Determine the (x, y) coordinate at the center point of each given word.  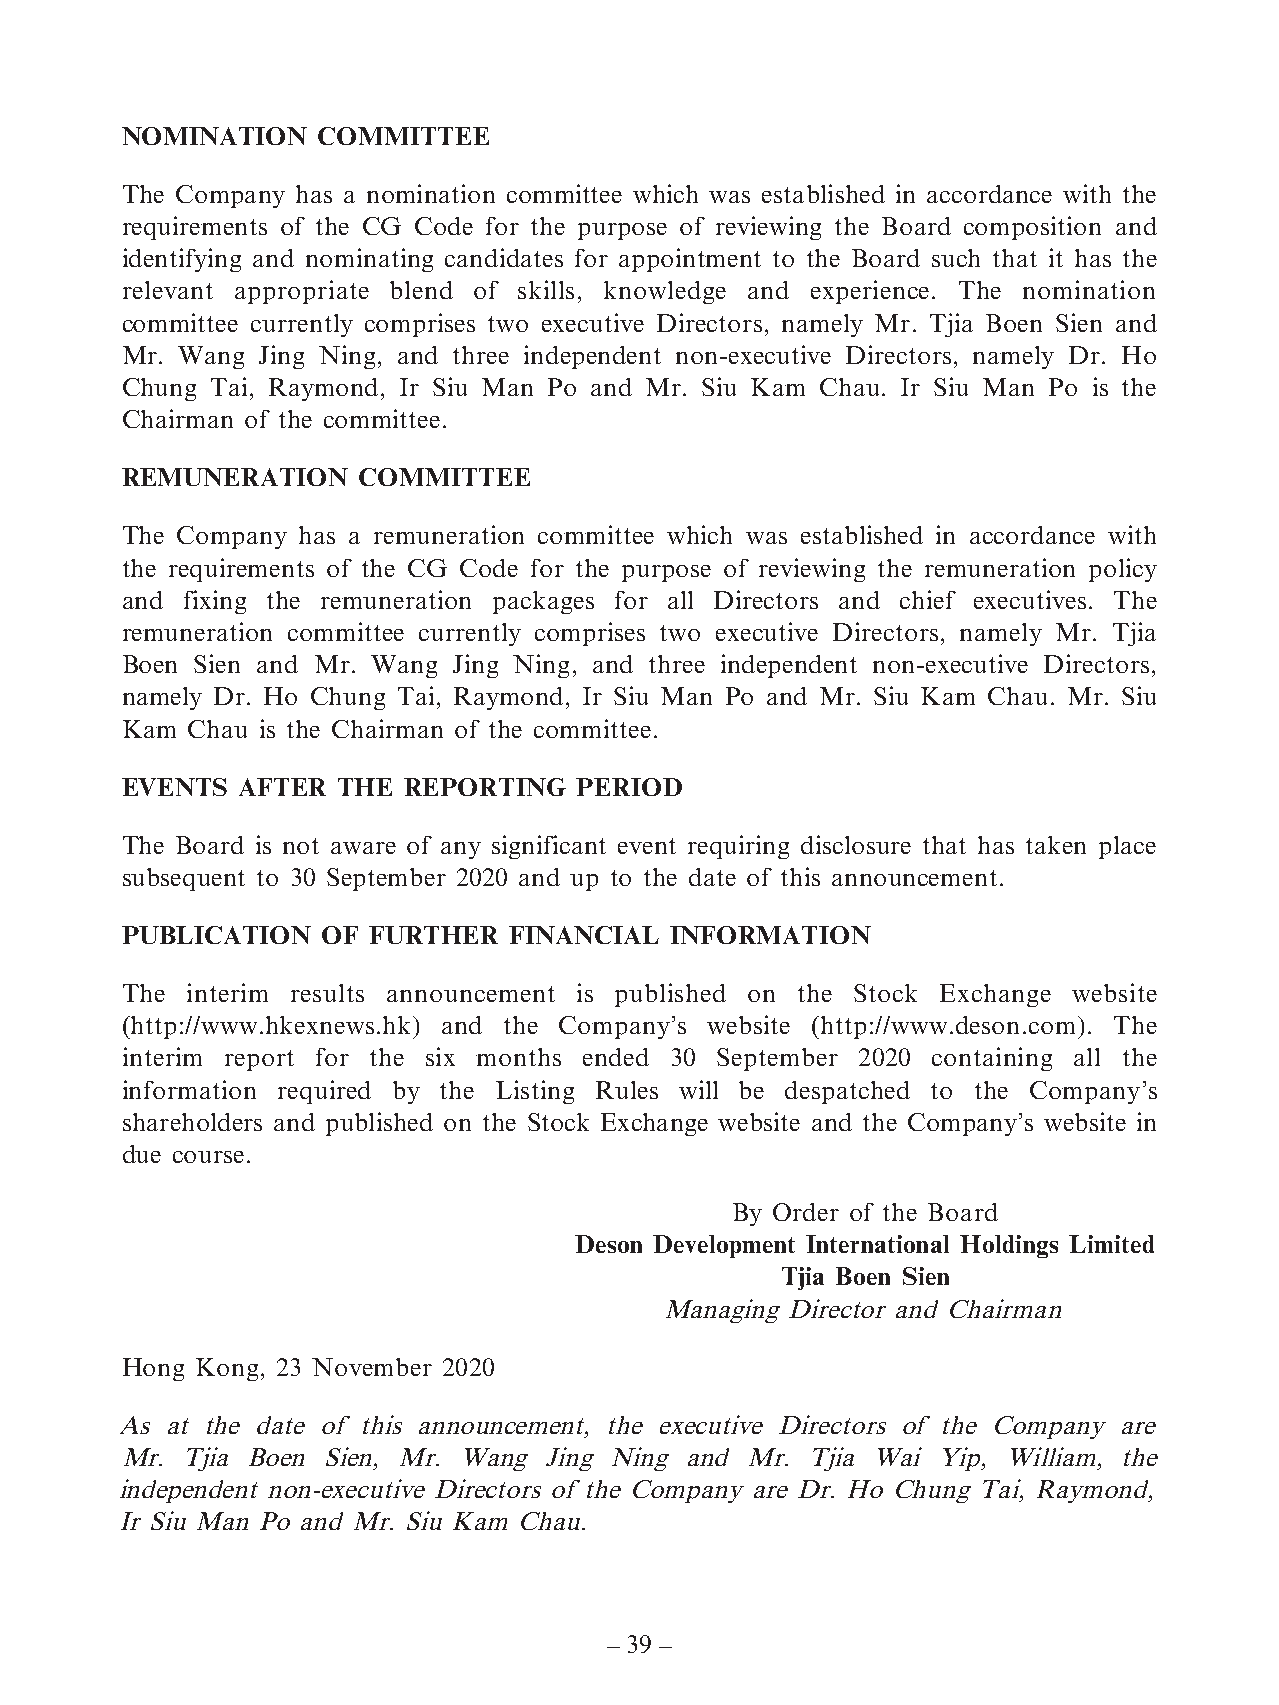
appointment (690, 260)
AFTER (282, 787)
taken (1056, 845)
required (324, 1092)
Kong (227, 1369)
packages (543, 602)
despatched (847, 1092)
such (956, 258)
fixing (215, 602)
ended (616, 1057)
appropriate (302, 292)
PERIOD (629, 787)
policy (1123, 570)
